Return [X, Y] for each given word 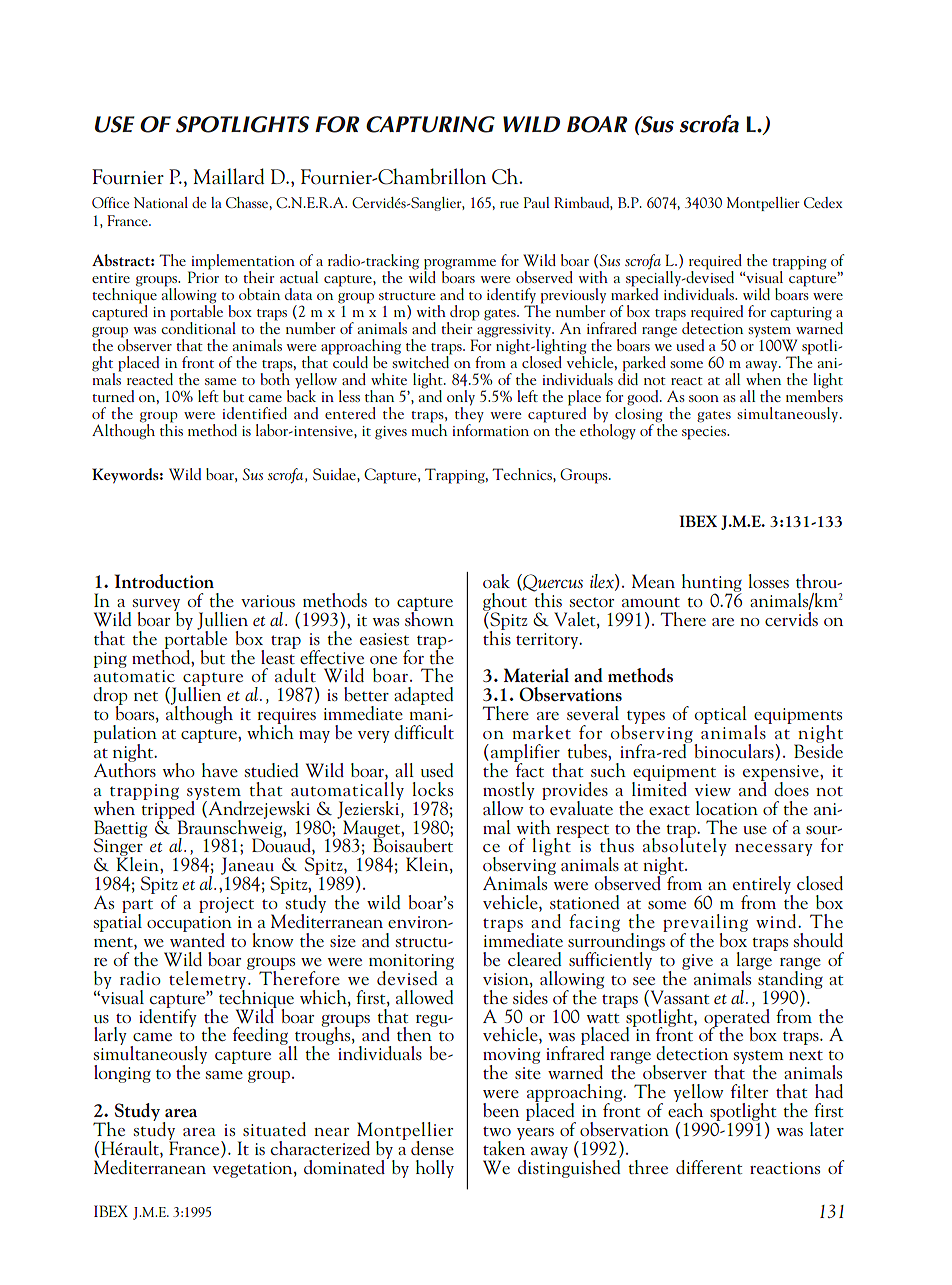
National [161, 202]
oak [496, 581]
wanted [197, 938]
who [179, 770]
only [461, 398]
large [755, 961]
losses [769, 581]
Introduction [164, 581]
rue [509, 204]
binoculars [735, 752]
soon [704, 398]
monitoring [411, 963]
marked [634, 292]
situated [274, 1129]
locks [433, 789]
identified [255, 413]
